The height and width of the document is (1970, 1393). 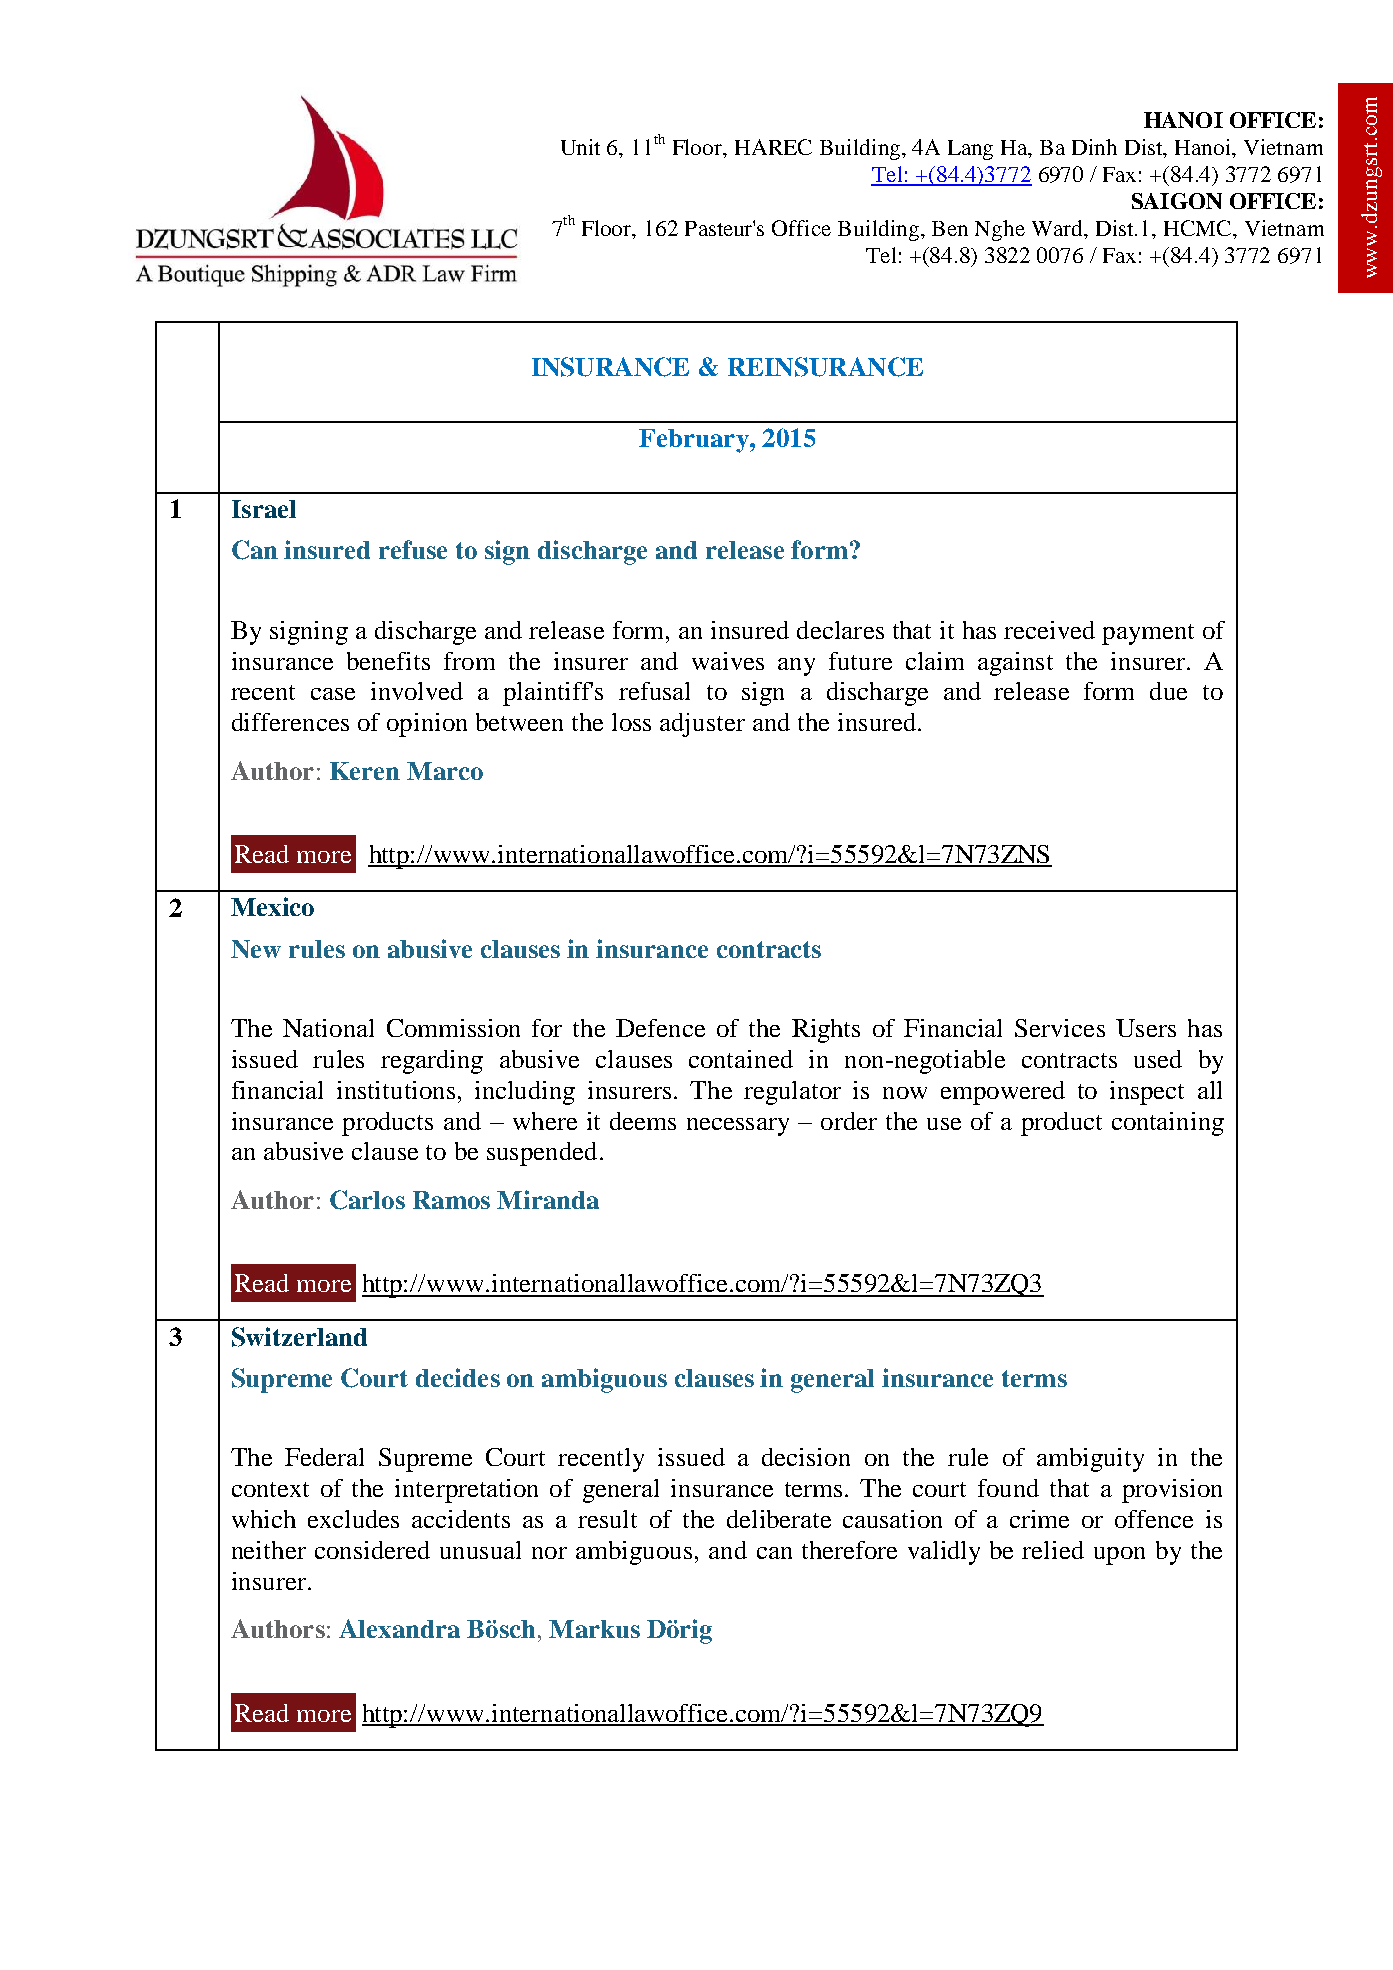 I want to click on received, so click(x=1049, y=630).
